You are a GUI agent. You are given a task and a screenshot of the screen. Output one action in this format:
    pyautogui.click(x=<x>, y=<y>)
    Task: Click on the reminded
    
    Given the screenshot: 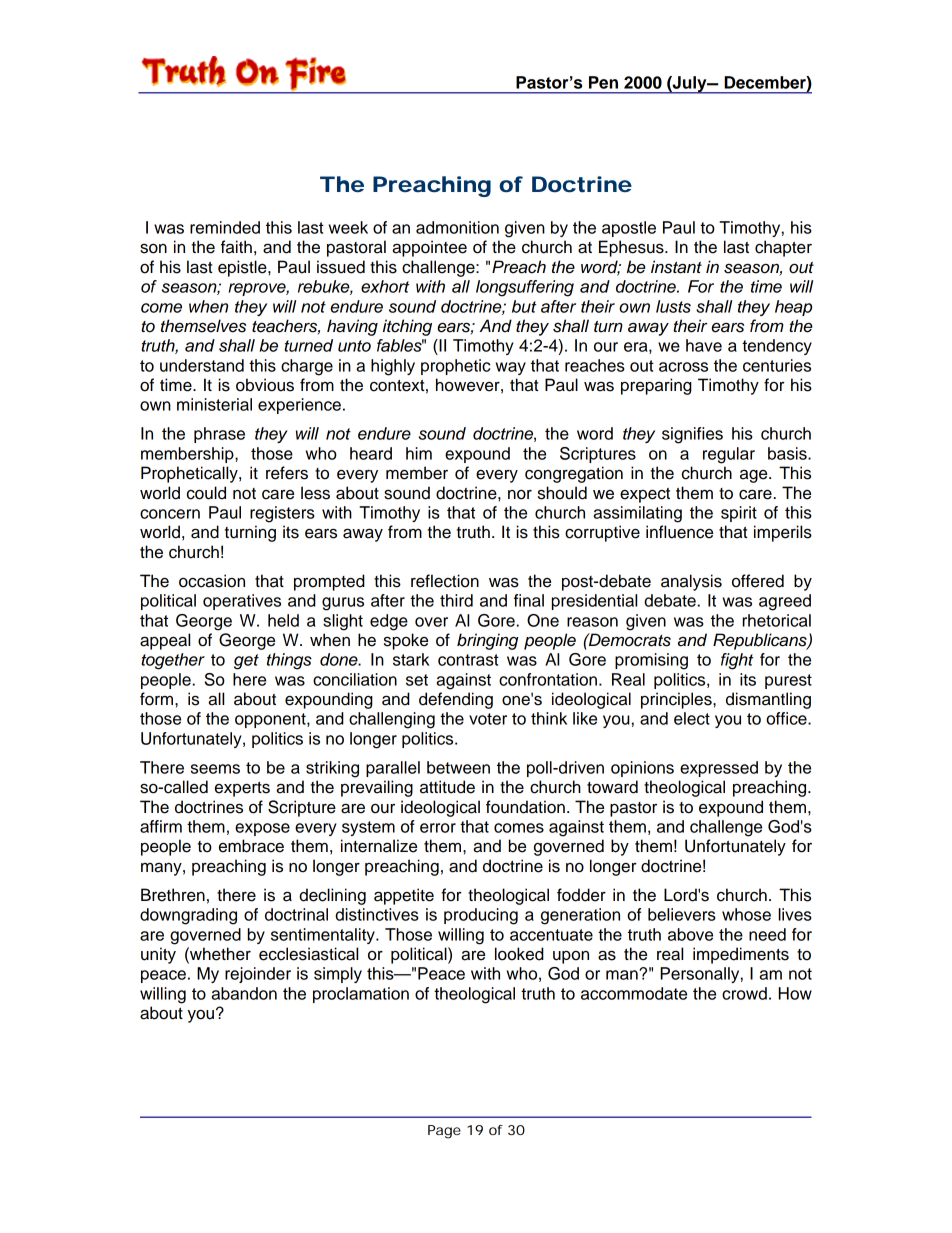 What is the action you would take?
    pyautogui.click(x=225, y=227)
